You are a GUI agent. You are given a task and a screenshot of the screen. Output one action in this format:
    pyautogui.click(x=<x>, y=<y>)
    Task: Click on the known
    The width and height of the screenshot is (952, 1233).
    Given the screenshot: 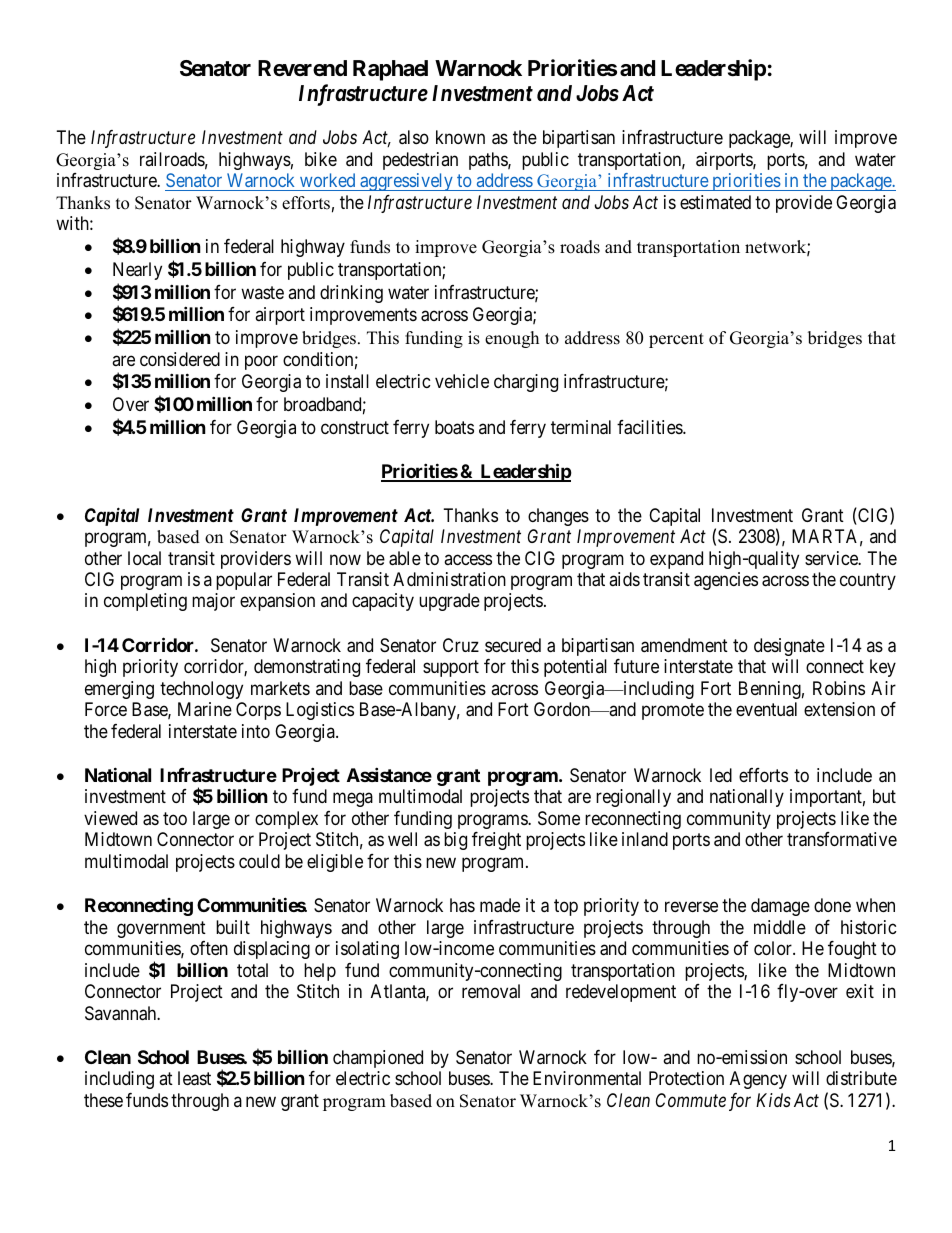 What is the action you would take?
    pyautogui.click(x=460, y=137)
